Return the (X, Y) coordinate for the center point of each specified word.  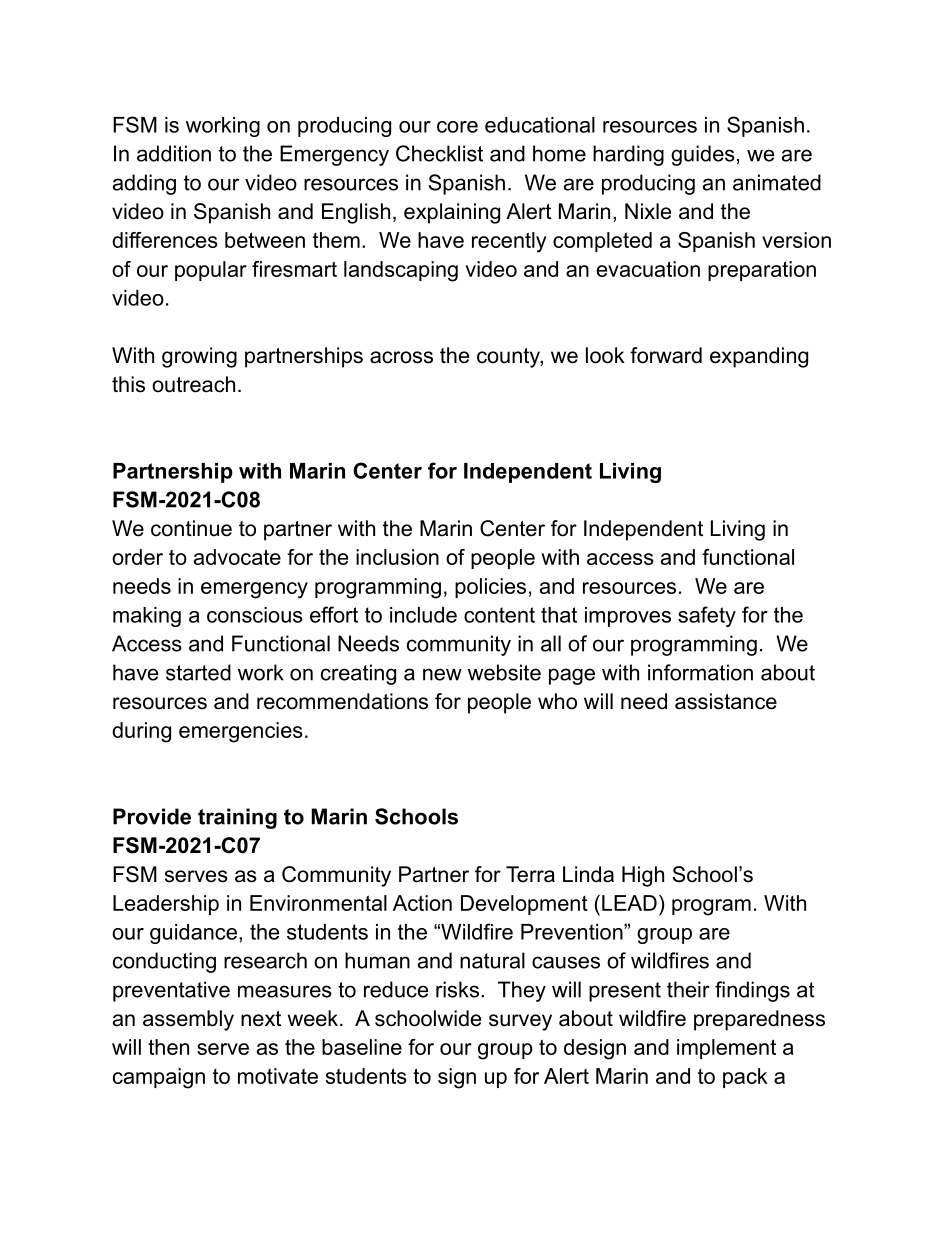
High (643, 876)
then (168, 1047)
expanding (759, 357)
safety (707, 616)
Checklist (439, 153)
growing (199, 357)
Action (422, 903)
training (237, 818)
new (442, 674)
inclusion (397, 557)
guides (703, 155)
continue (191, 528)
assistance (726, 701)
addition (174, 153)
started (198, 672)
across (401, 357)
